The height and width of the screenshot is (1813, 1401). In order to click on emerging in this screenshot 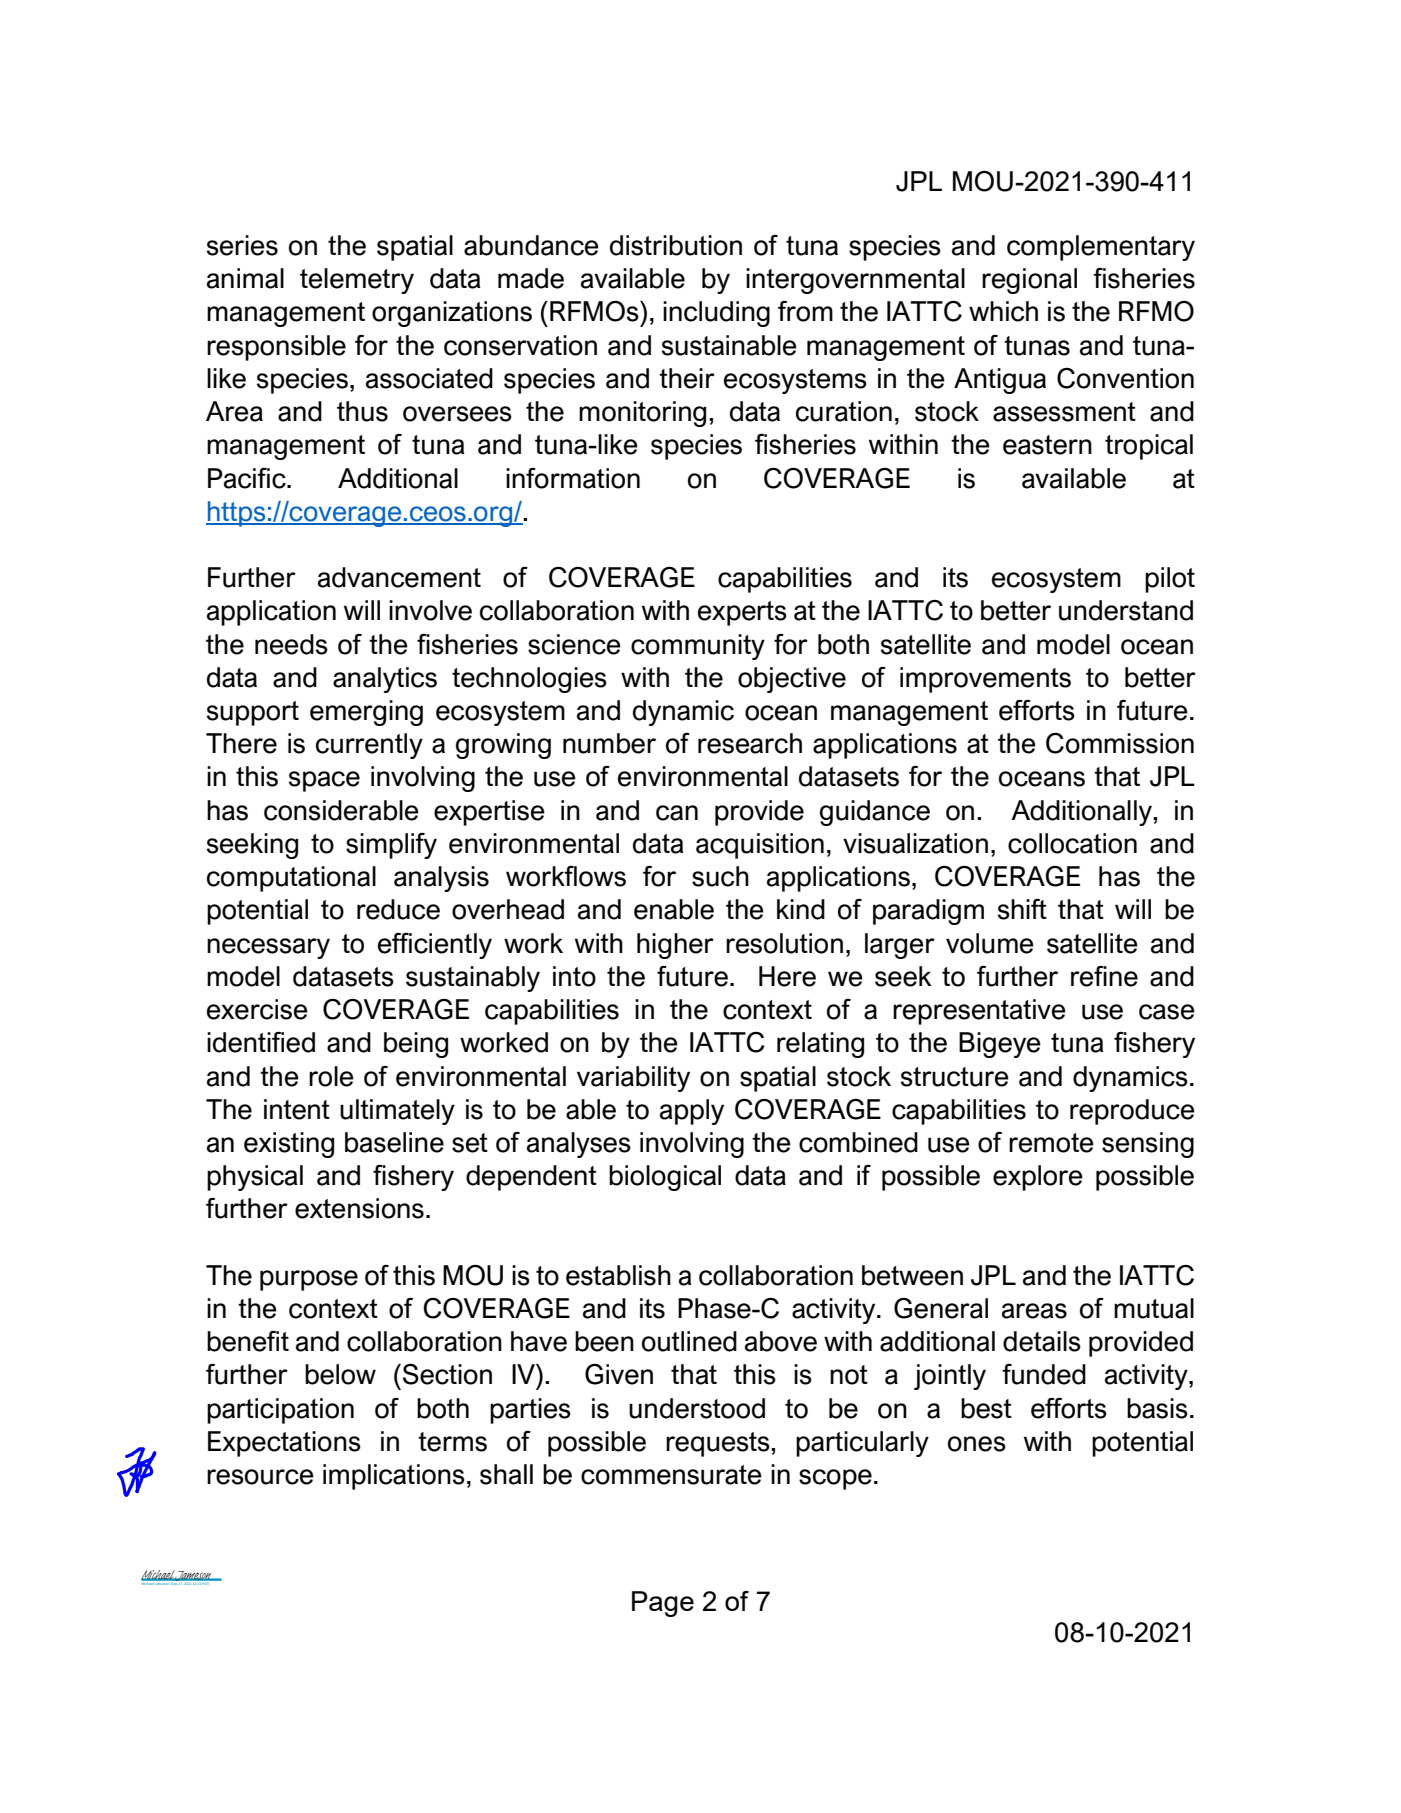, I will do `click(366, 713)`.
